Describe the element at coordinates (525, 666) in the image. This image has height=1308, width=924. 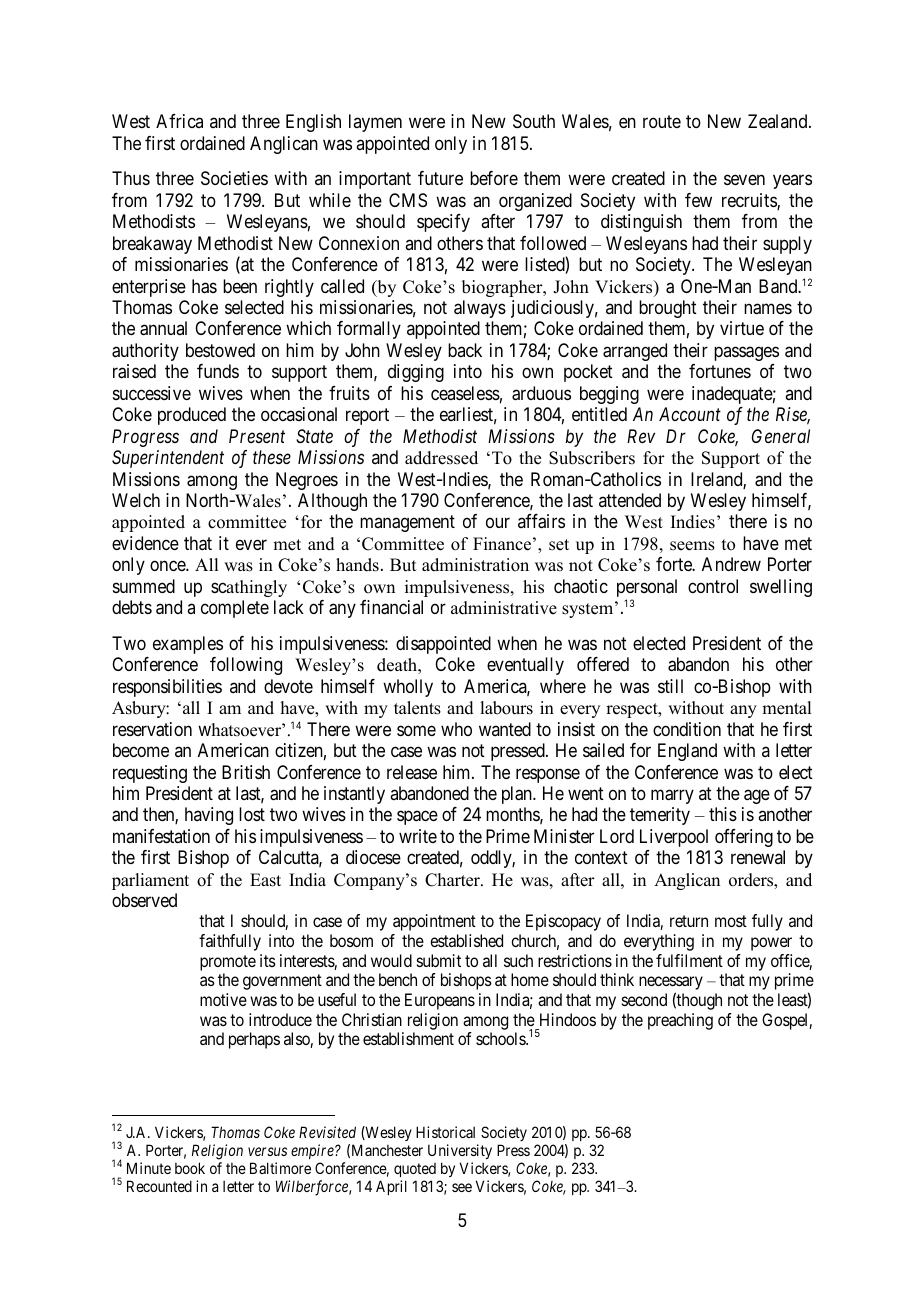
I see `eventually` at that location.
